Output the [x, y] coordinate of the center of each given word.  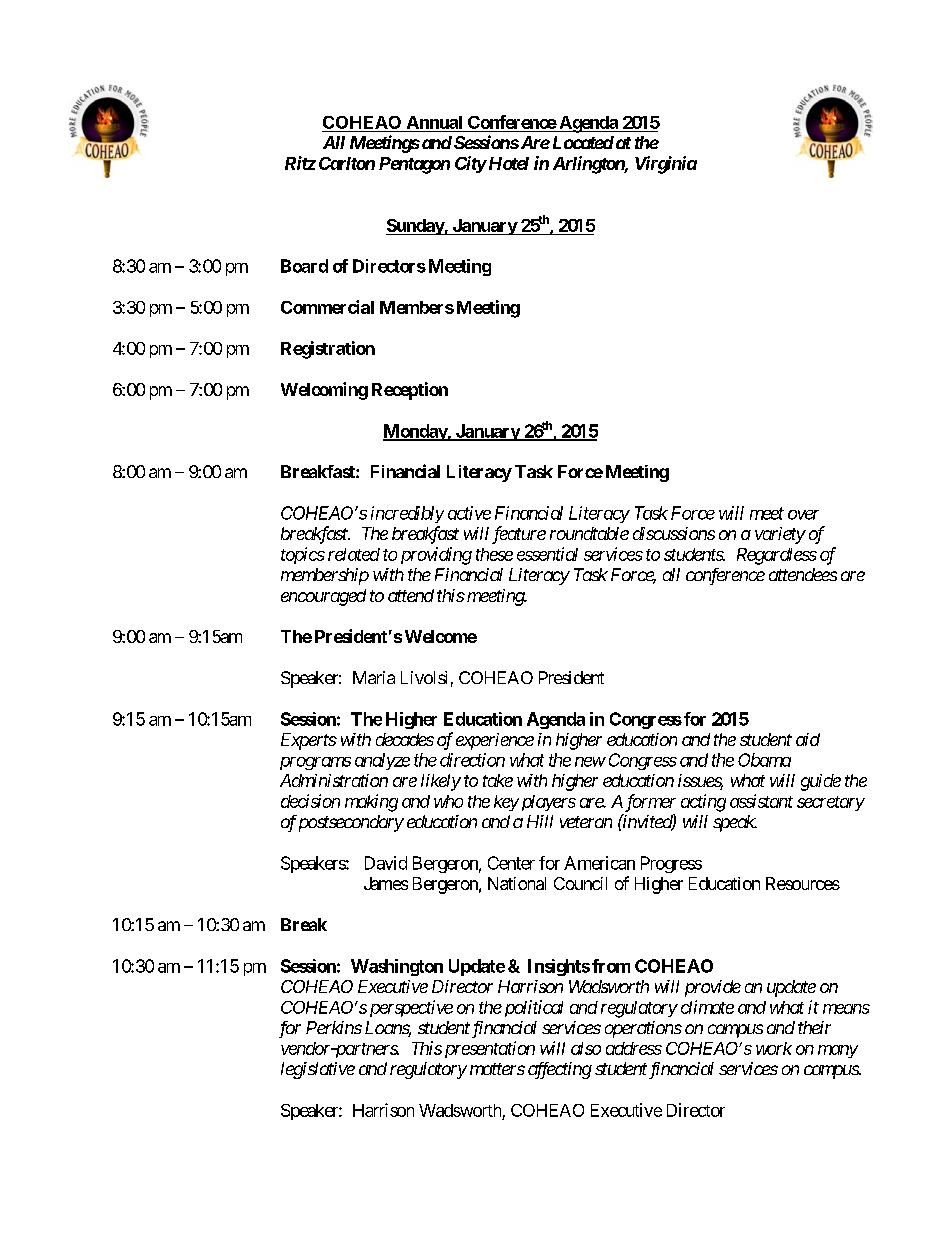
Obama [764, 760]
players [547, 803]
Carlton [347, 163]
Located [581, 142]
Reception [410, 391]
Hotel [507, 163]
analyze [382, 761]
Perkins [334, 1027]
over [803, 515]
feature [519, 535]
